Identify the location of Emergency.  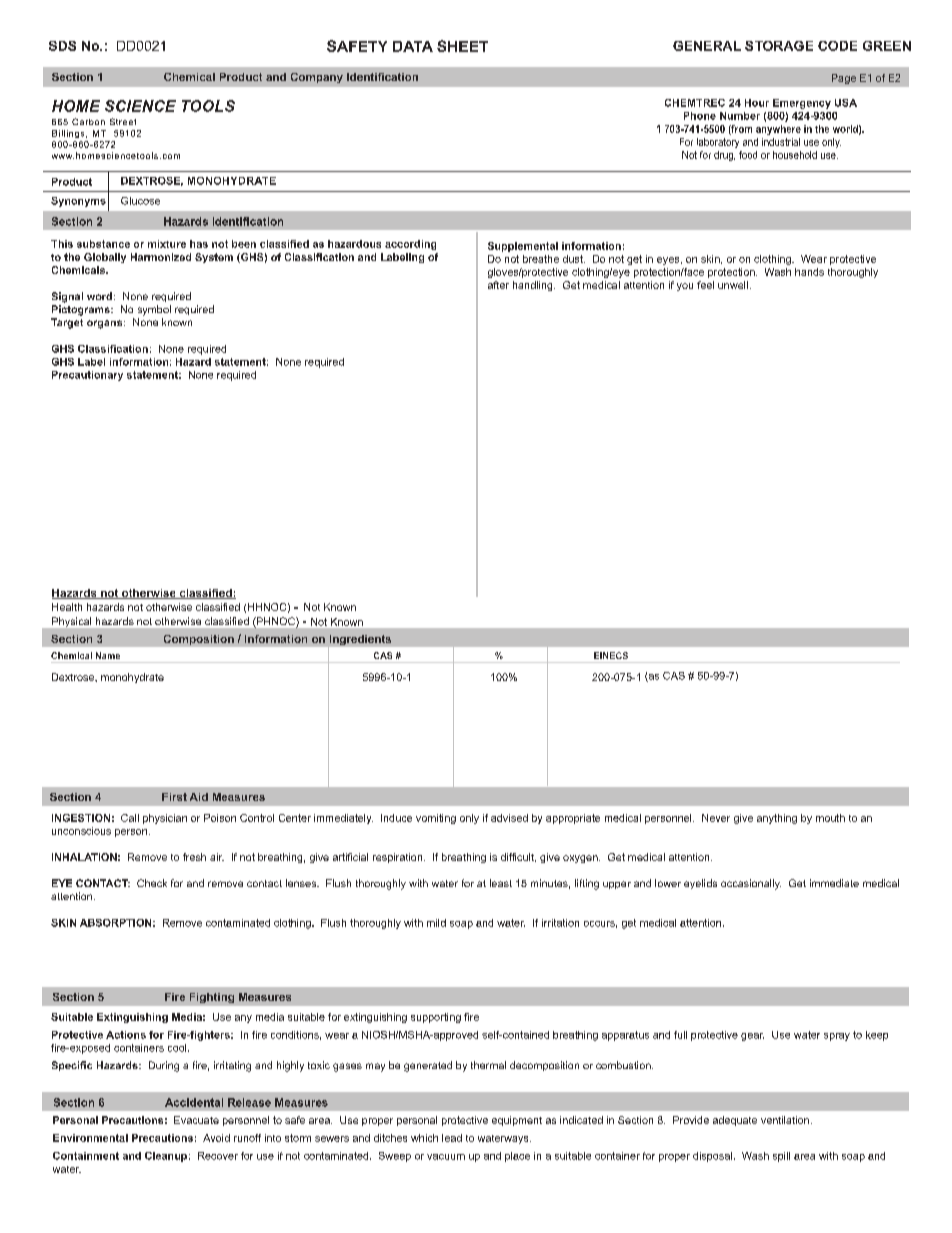
(802, 104).
